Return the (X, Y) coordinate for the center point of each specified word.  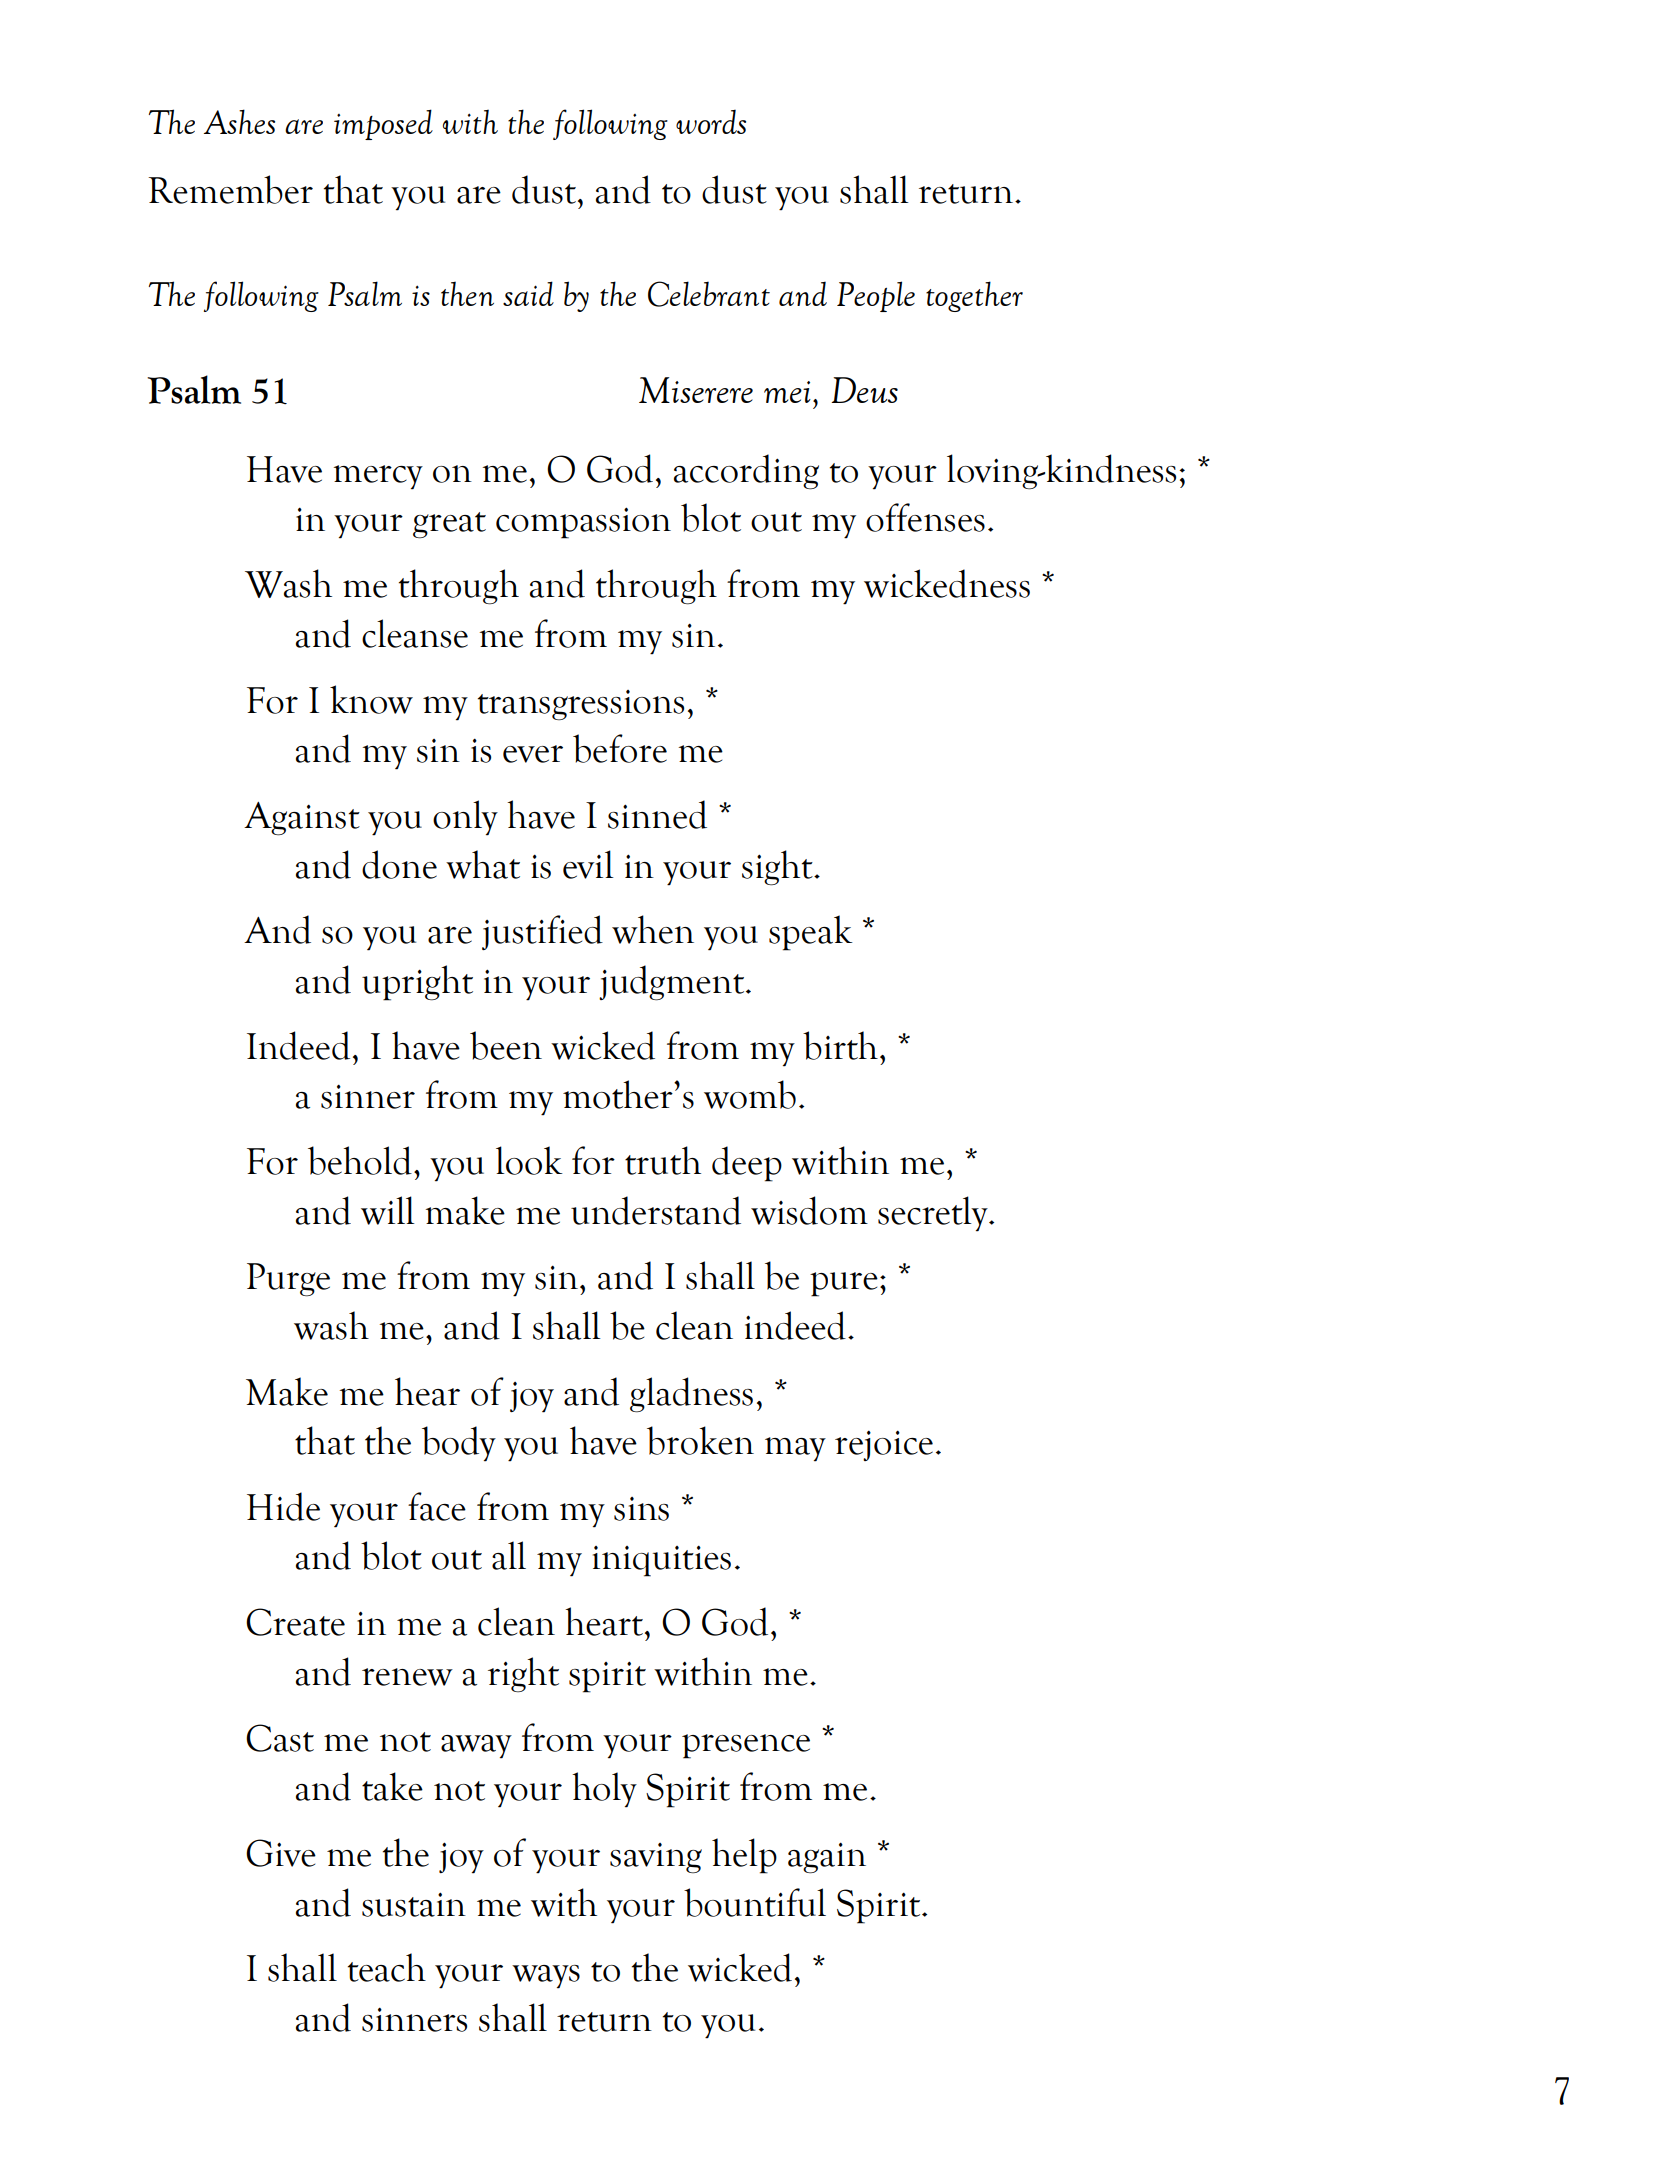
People (876, 296)
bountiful (755, 1902)
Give (281, 1853)
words (711, 121)
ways (546, 1977)
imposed (383, 124)
